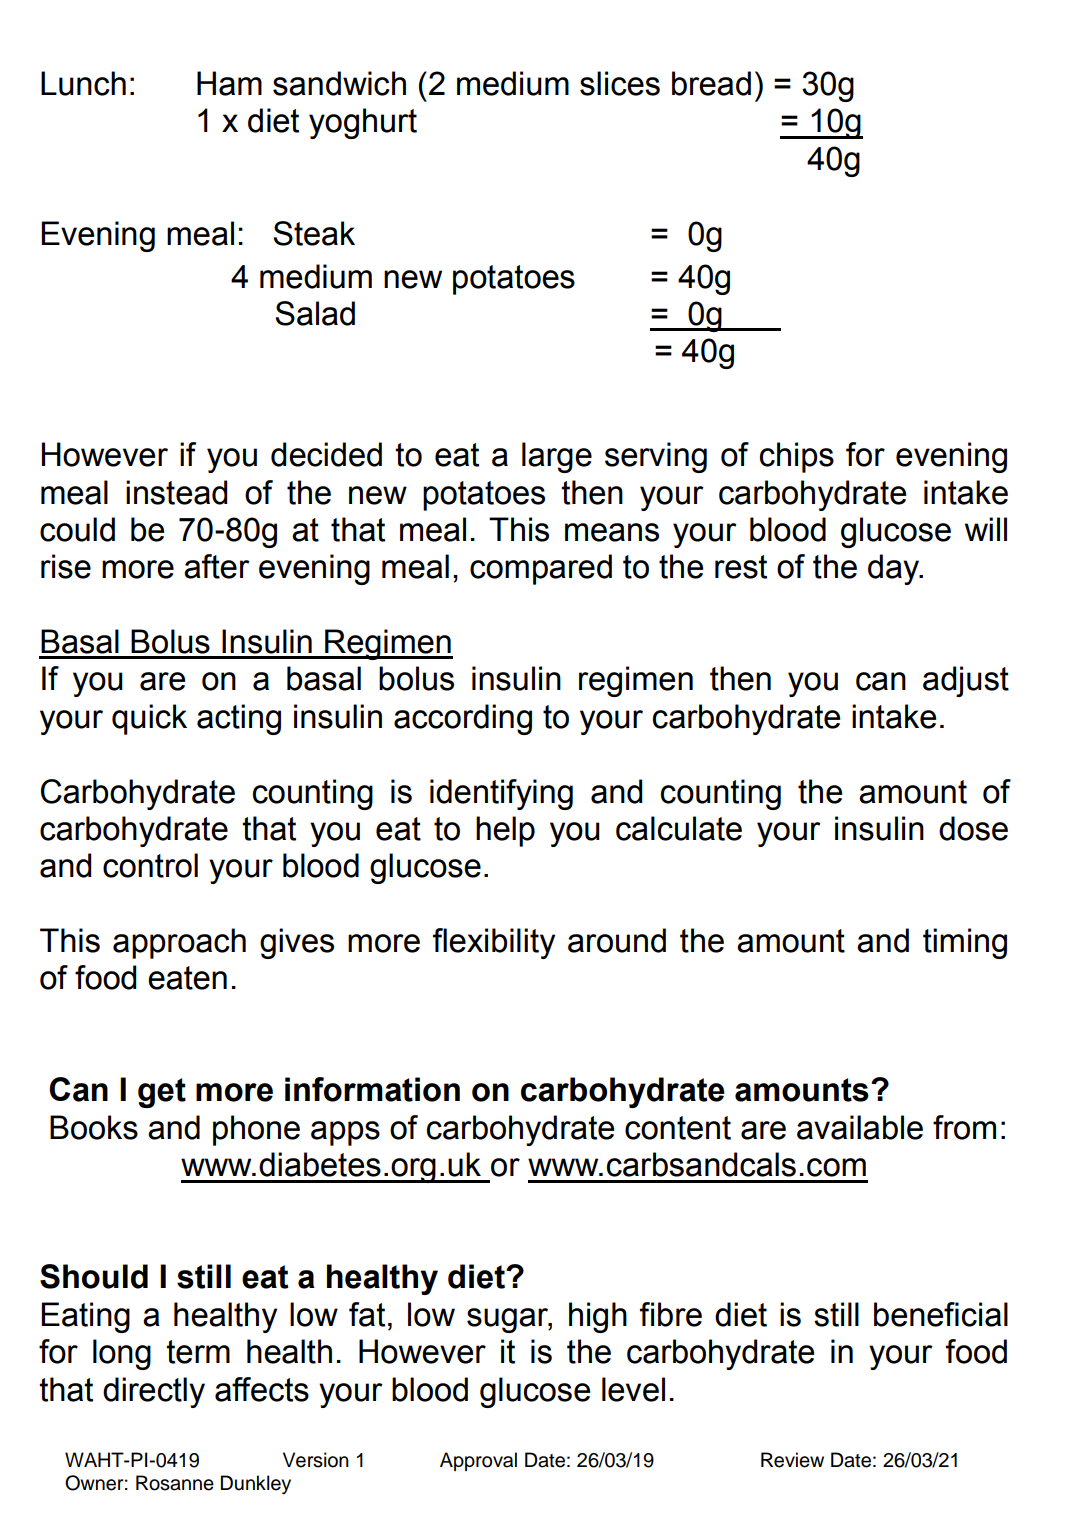  What do you see at coordinates (175, 1483) in the screenshot?
I see `Rosanne` at bounding box center [175, 1483].
